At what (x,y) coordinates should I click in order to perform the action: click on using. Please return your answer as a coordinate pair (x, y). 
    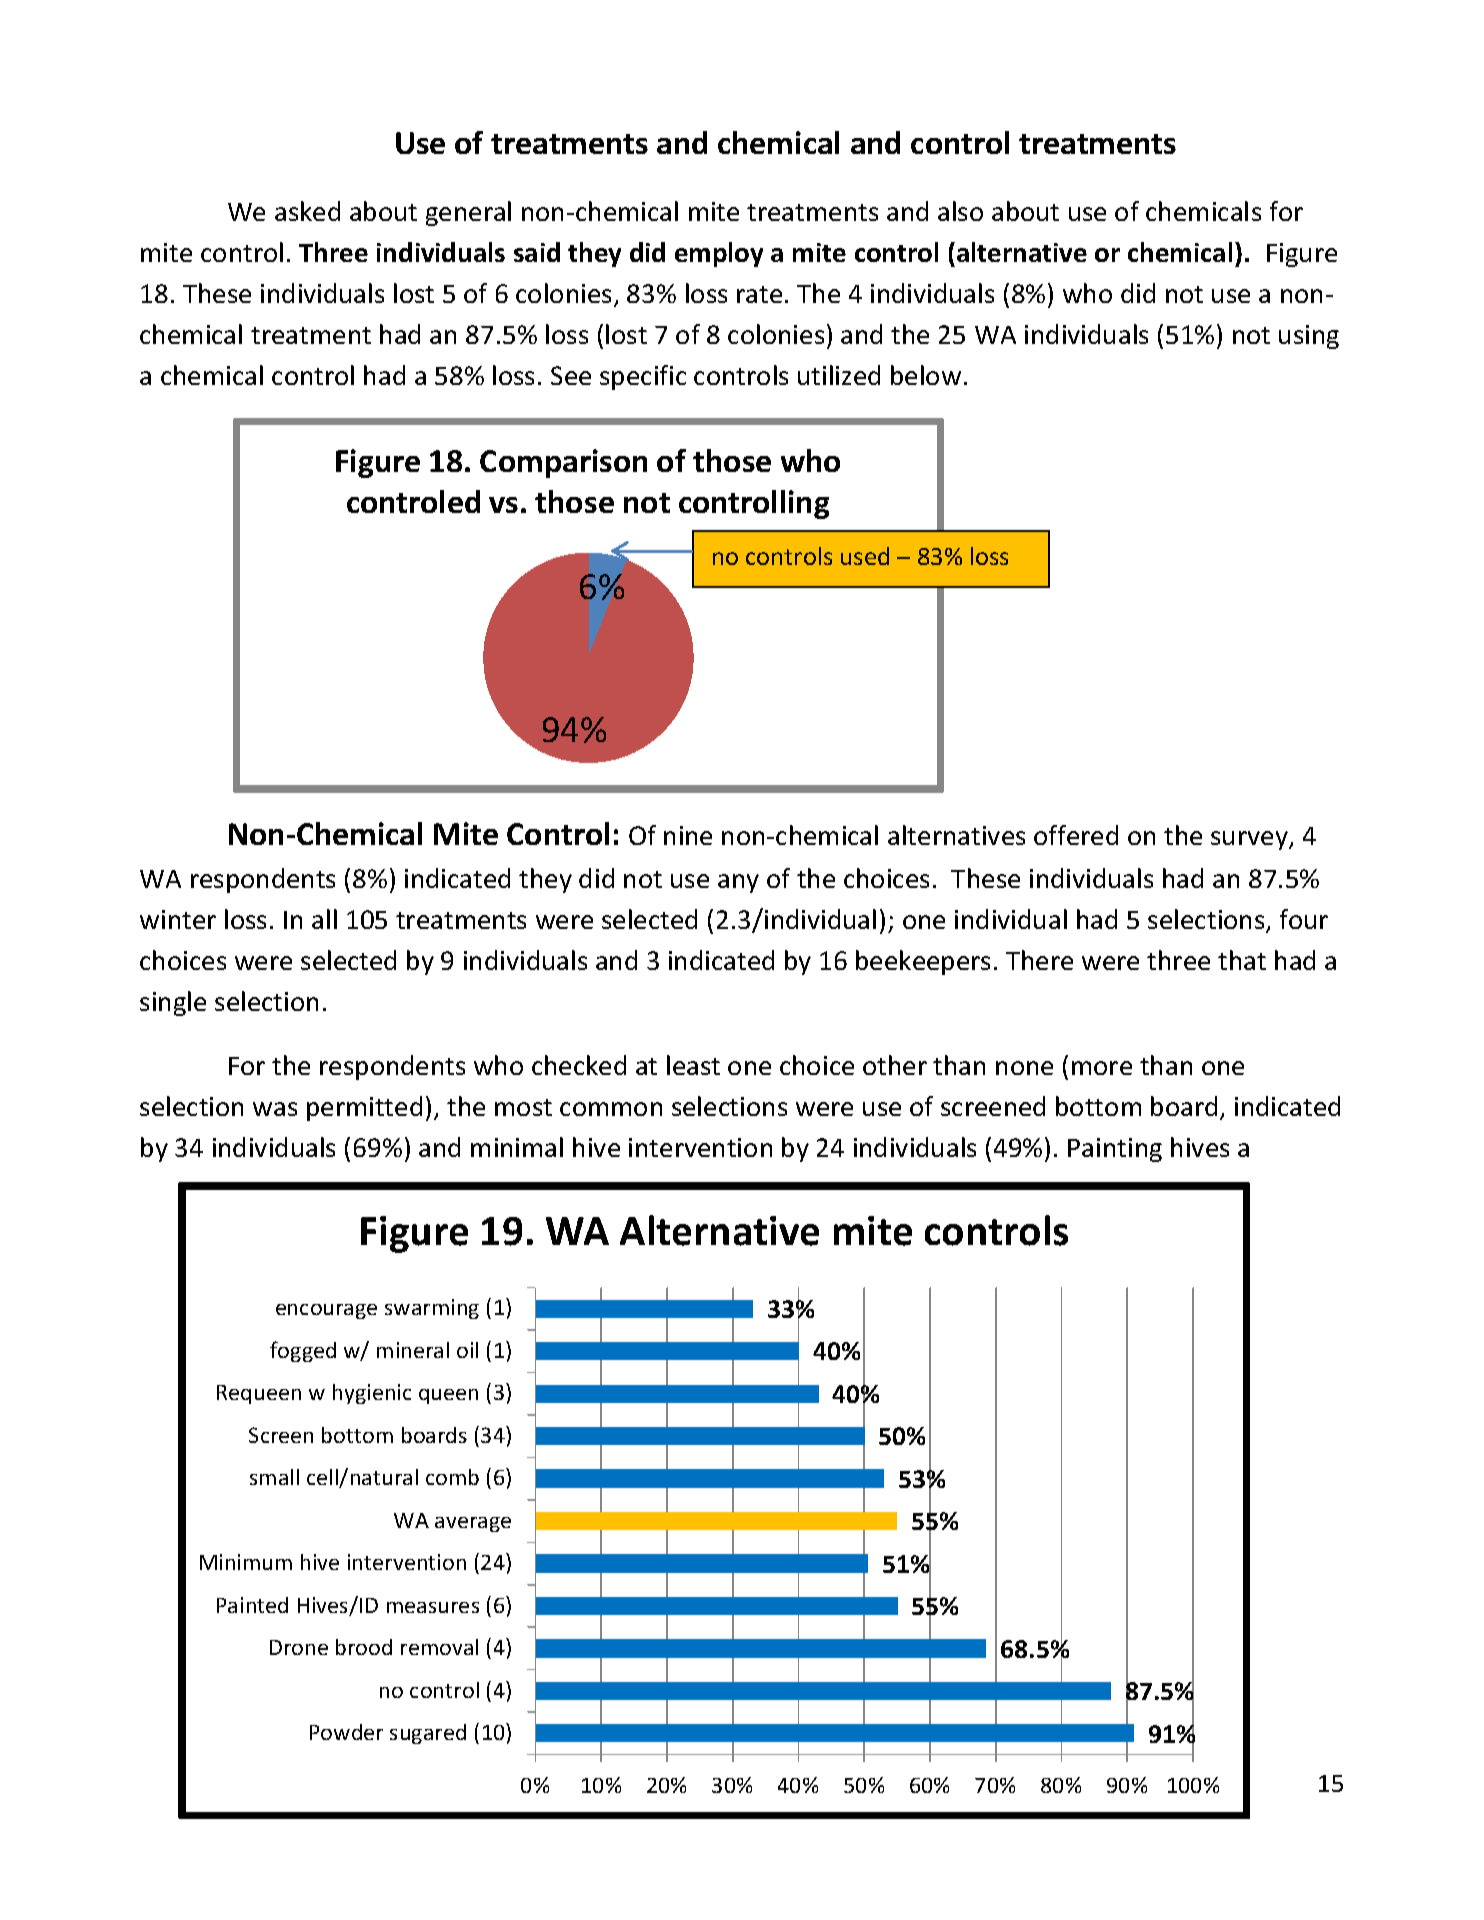
    Looking at the image, I should click on (1309, 337).
